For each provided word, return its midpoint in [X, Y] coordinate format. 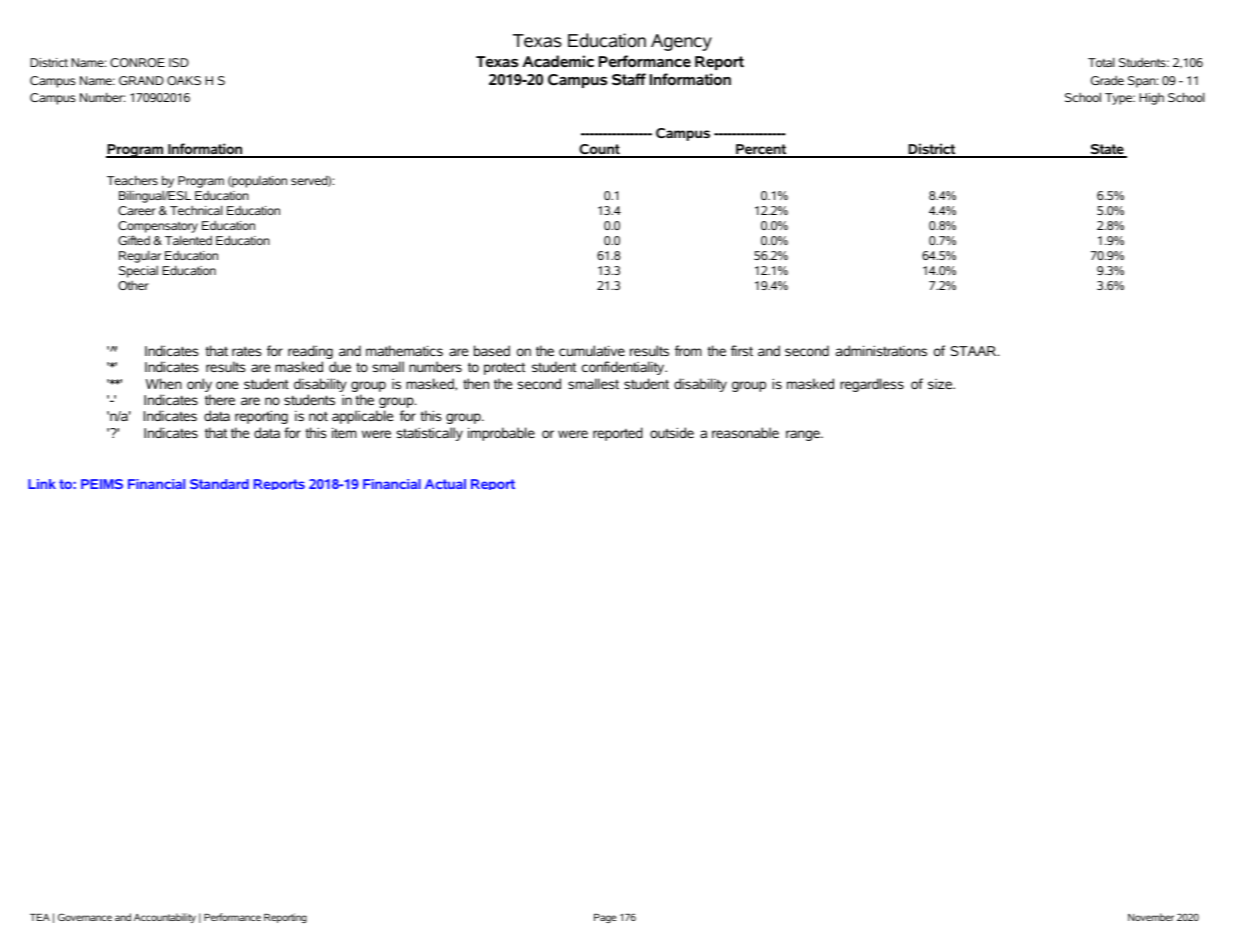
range [804, 435]
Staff [629, 79]
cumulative [592, 350]
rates [247, 351]
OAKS [184, 80]
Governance [85, 917]
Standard [219, 484]
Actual [445, 484]
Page [605, 918]
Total [1101, 62]
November [1151, 917]
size [941, 384]
